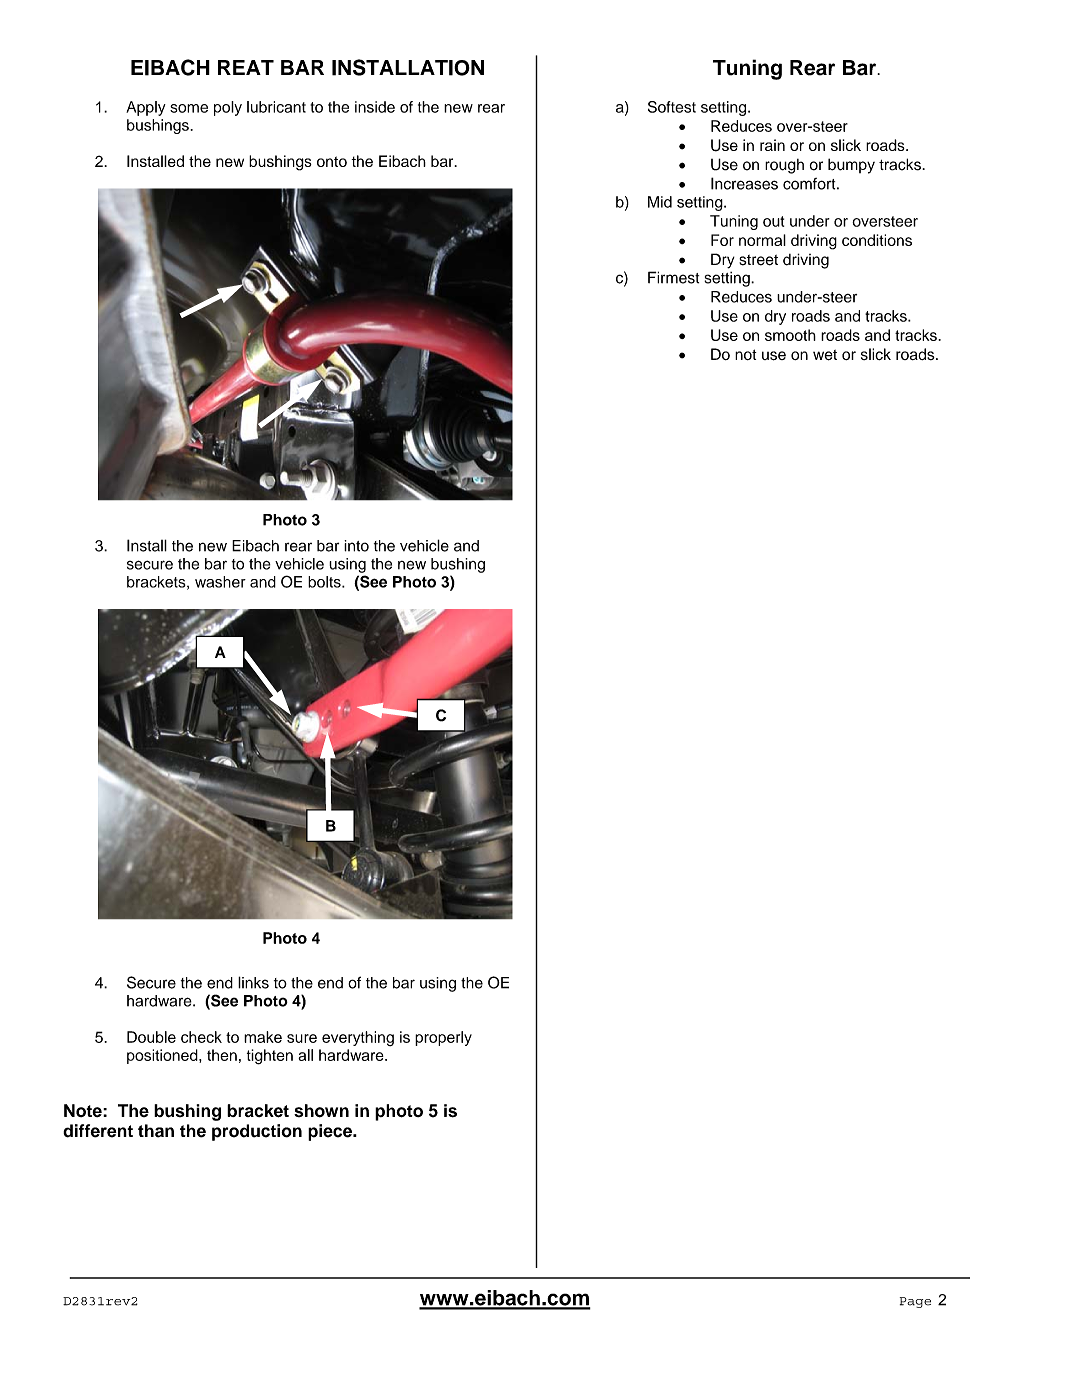 The image size is (1073, 1388). I want to click on some, so click(189, 108).
